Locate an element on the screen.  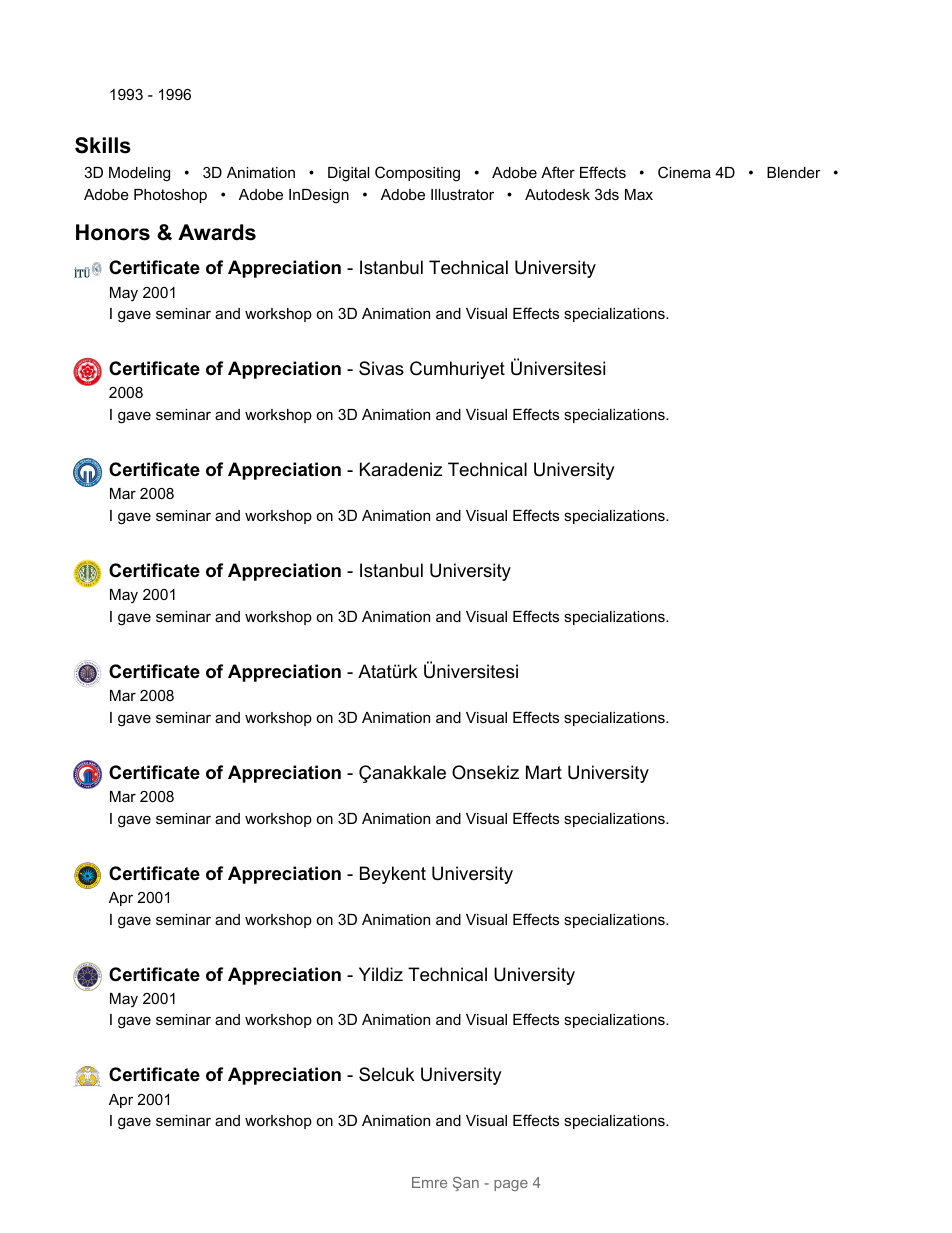
page is located at coordinates (511, 1185).
